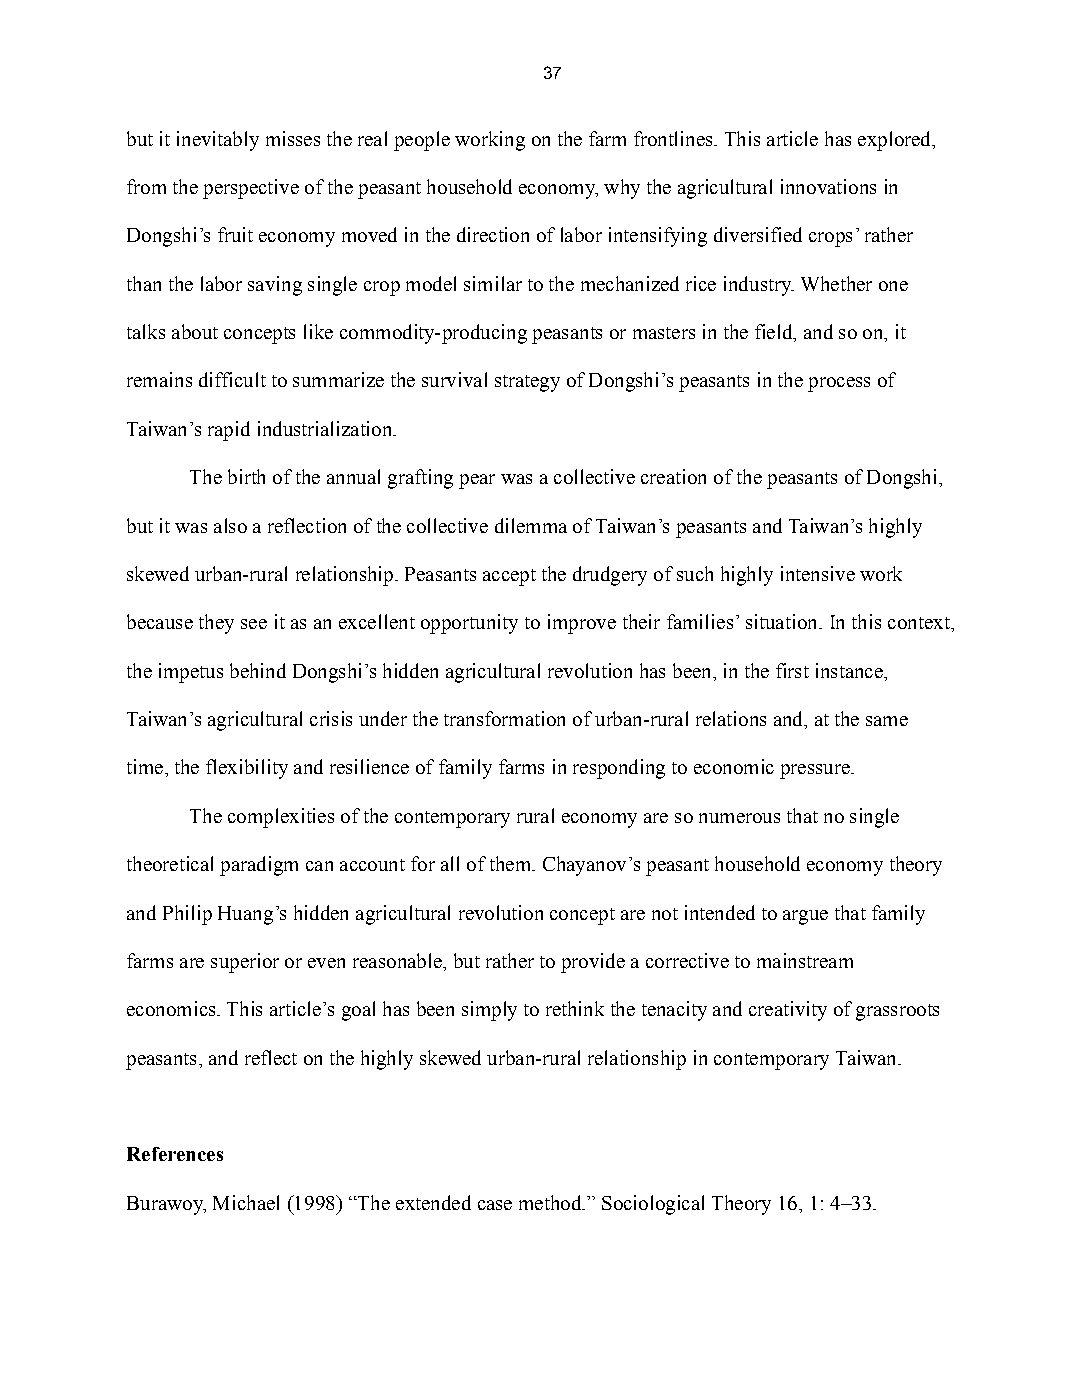  Describe the element at coordinates (251, 189) in the page. I see `perspective` at that location.
